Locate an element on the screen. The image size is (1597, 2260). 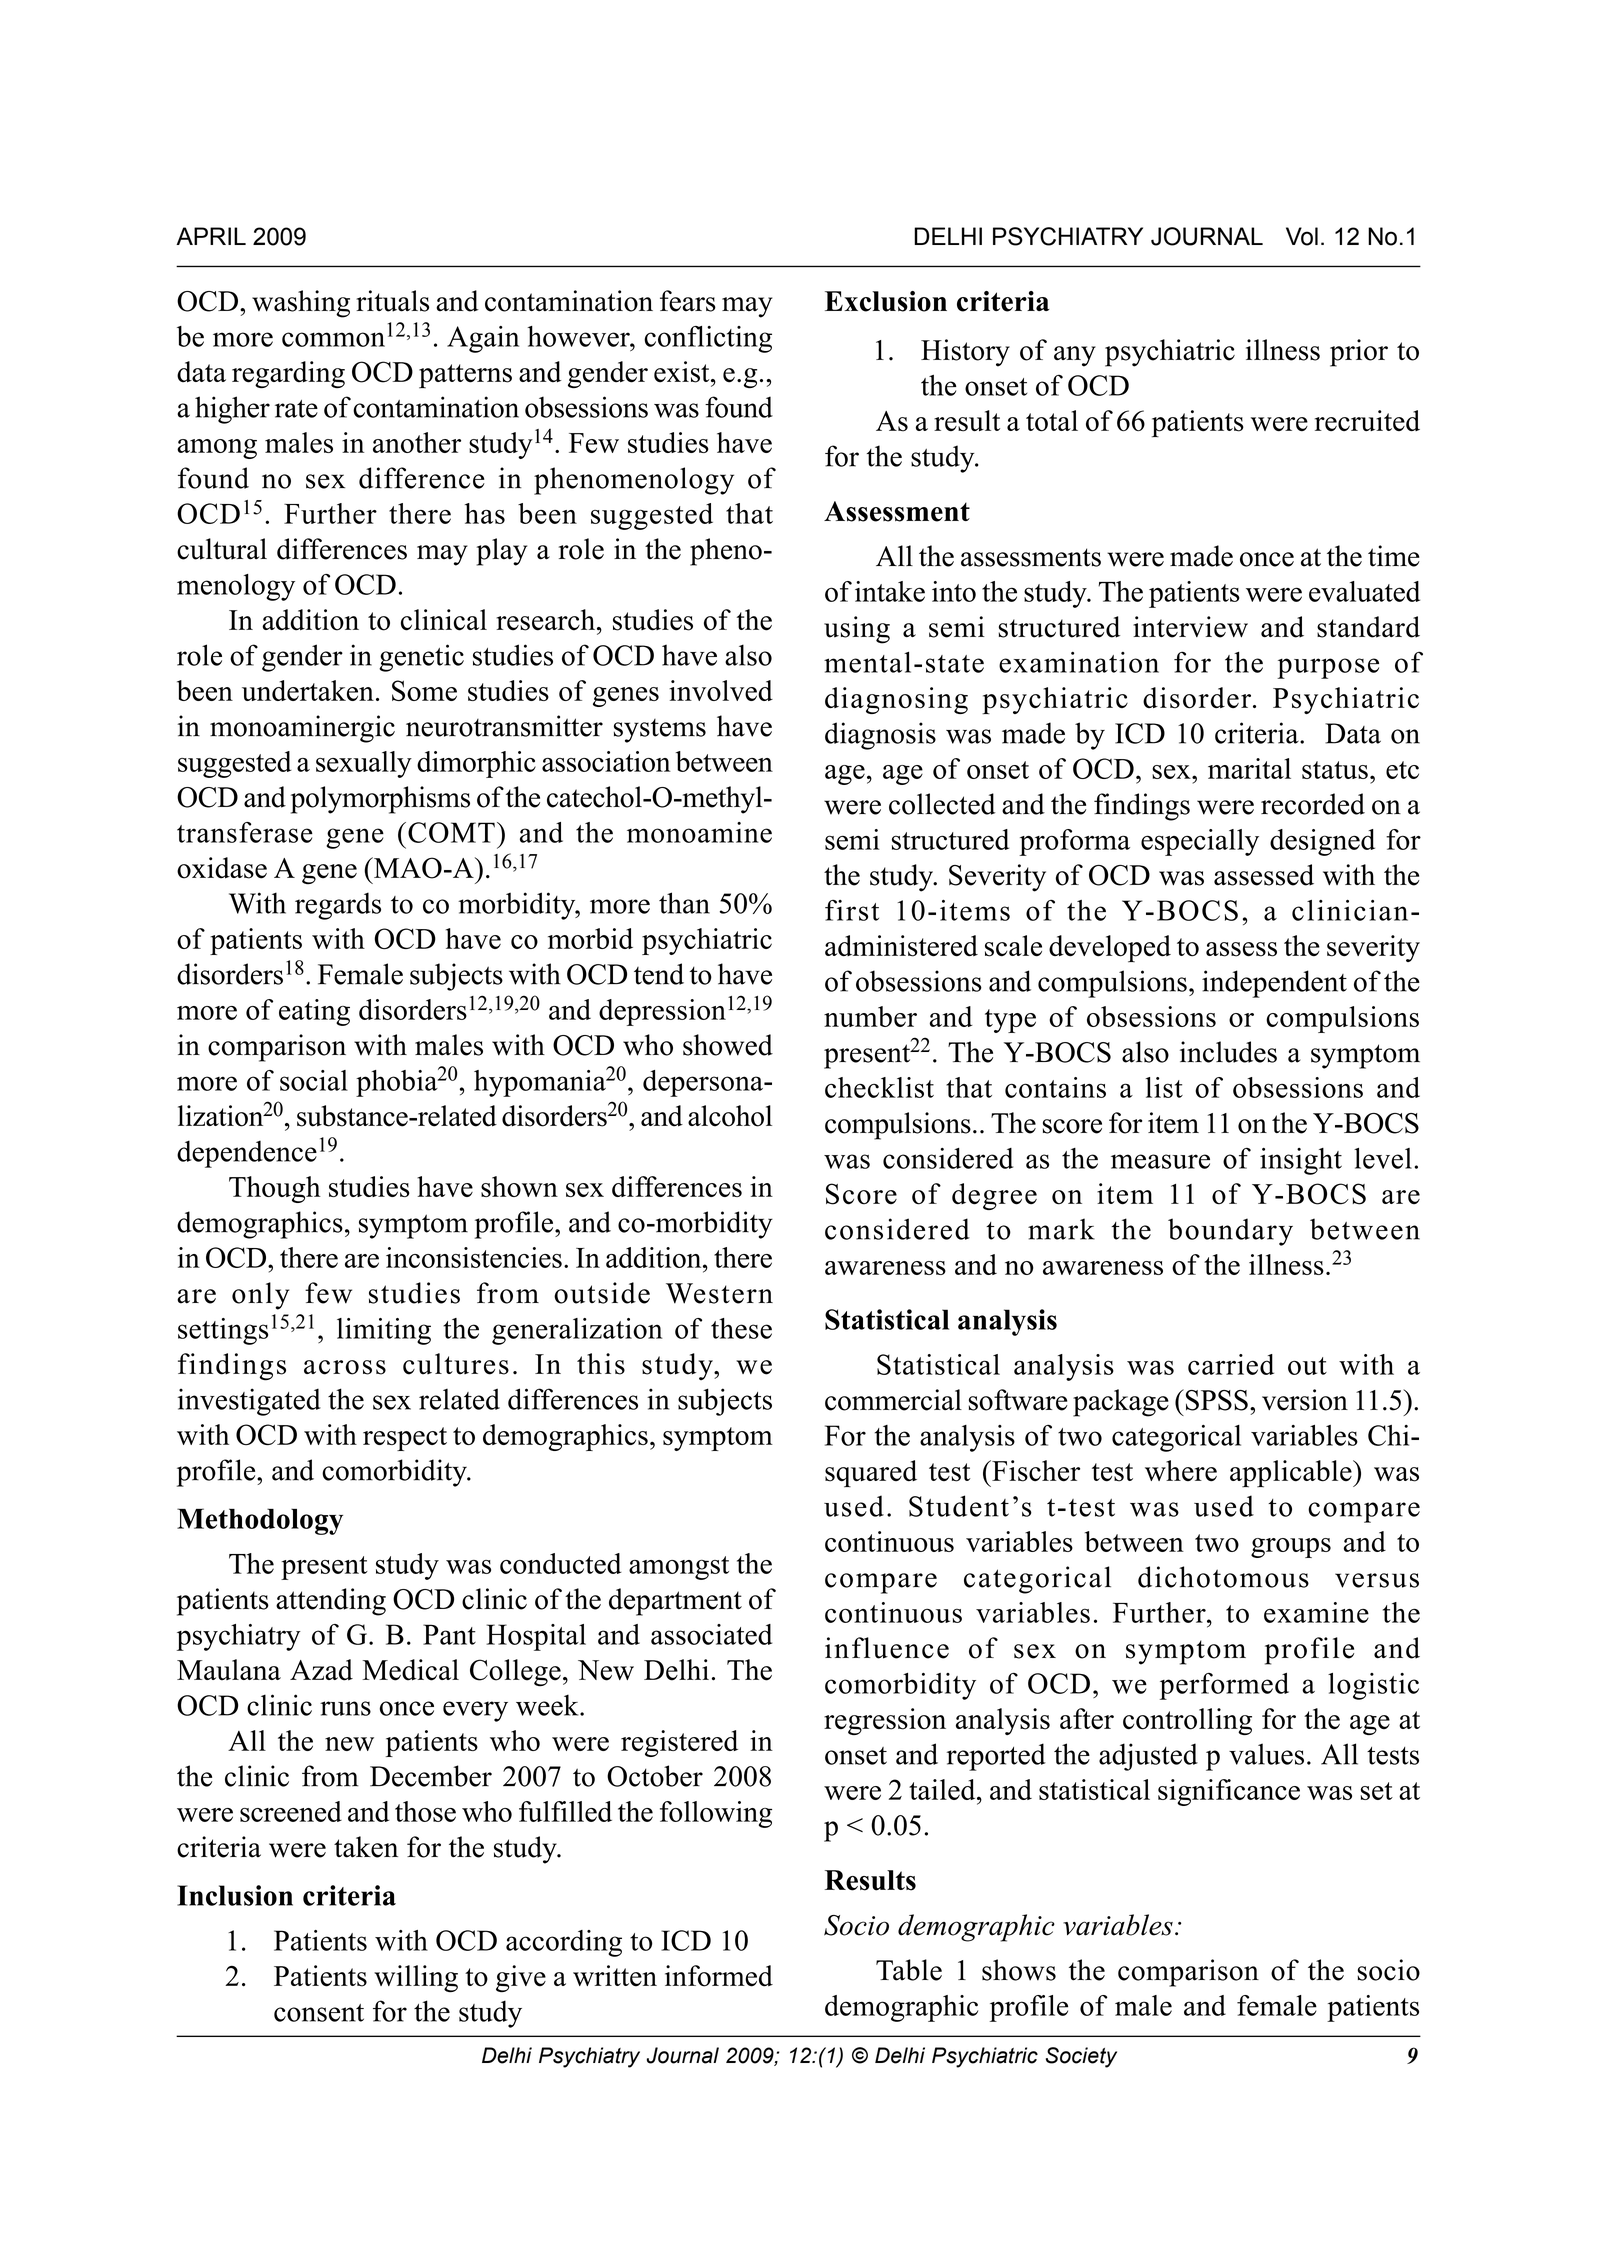
SPSS is located at coordinates (1215, 1400).
